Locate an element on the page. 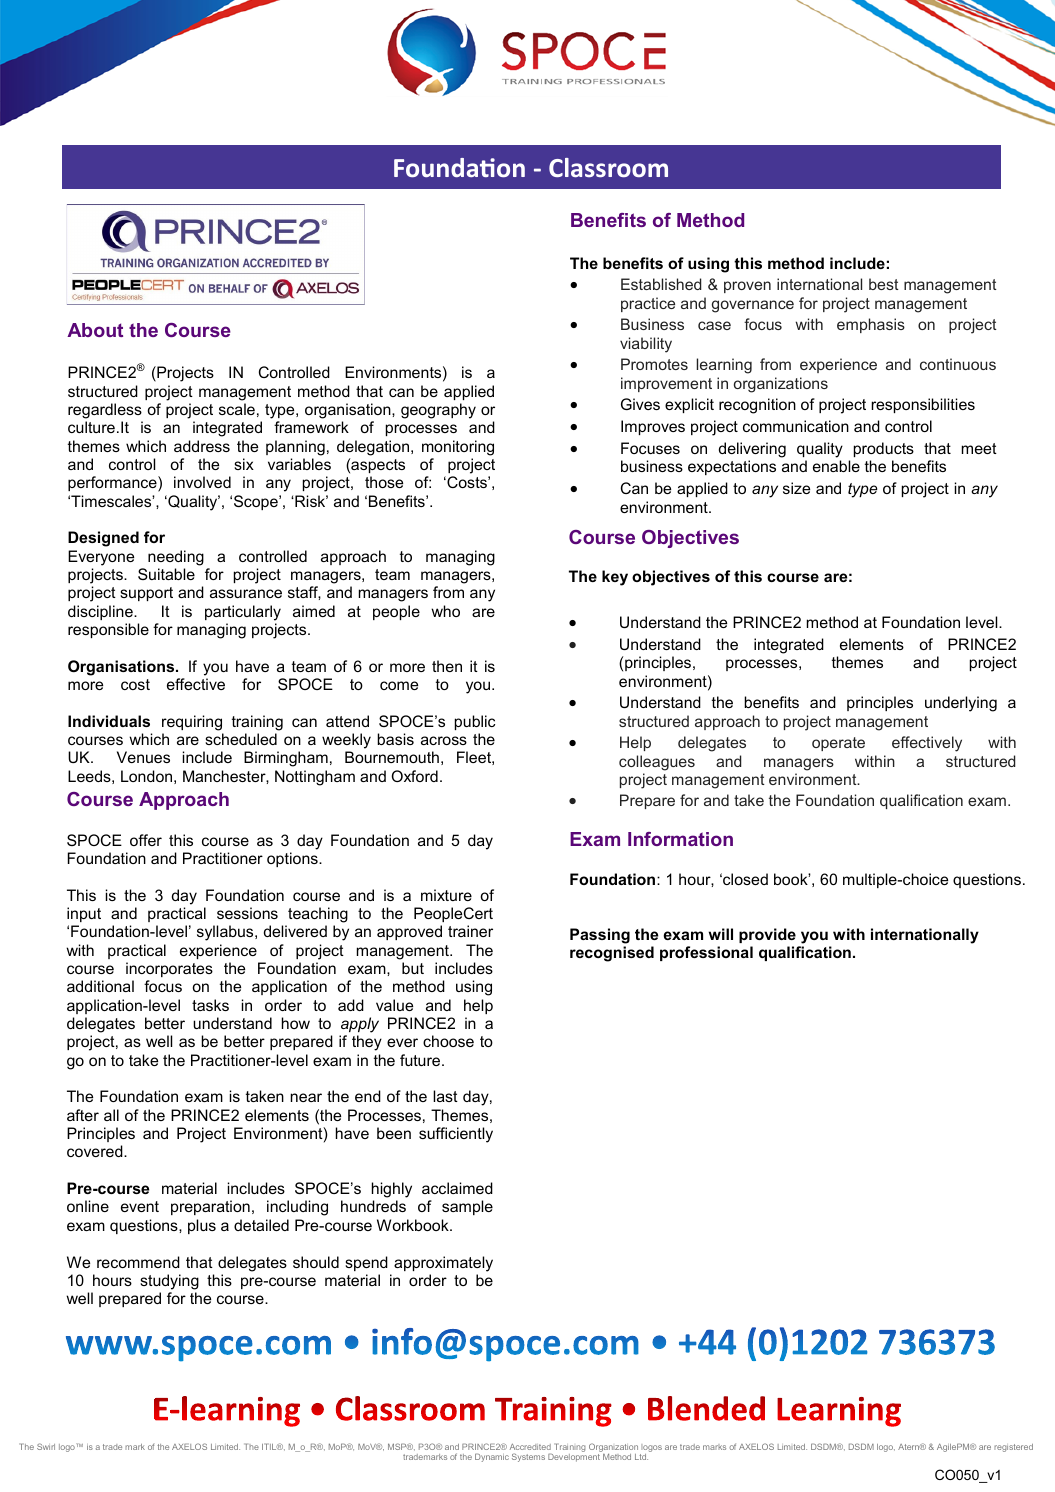 The height and width of the page is (1492, 1055). Oxford is located at coordinates (414, 776).
